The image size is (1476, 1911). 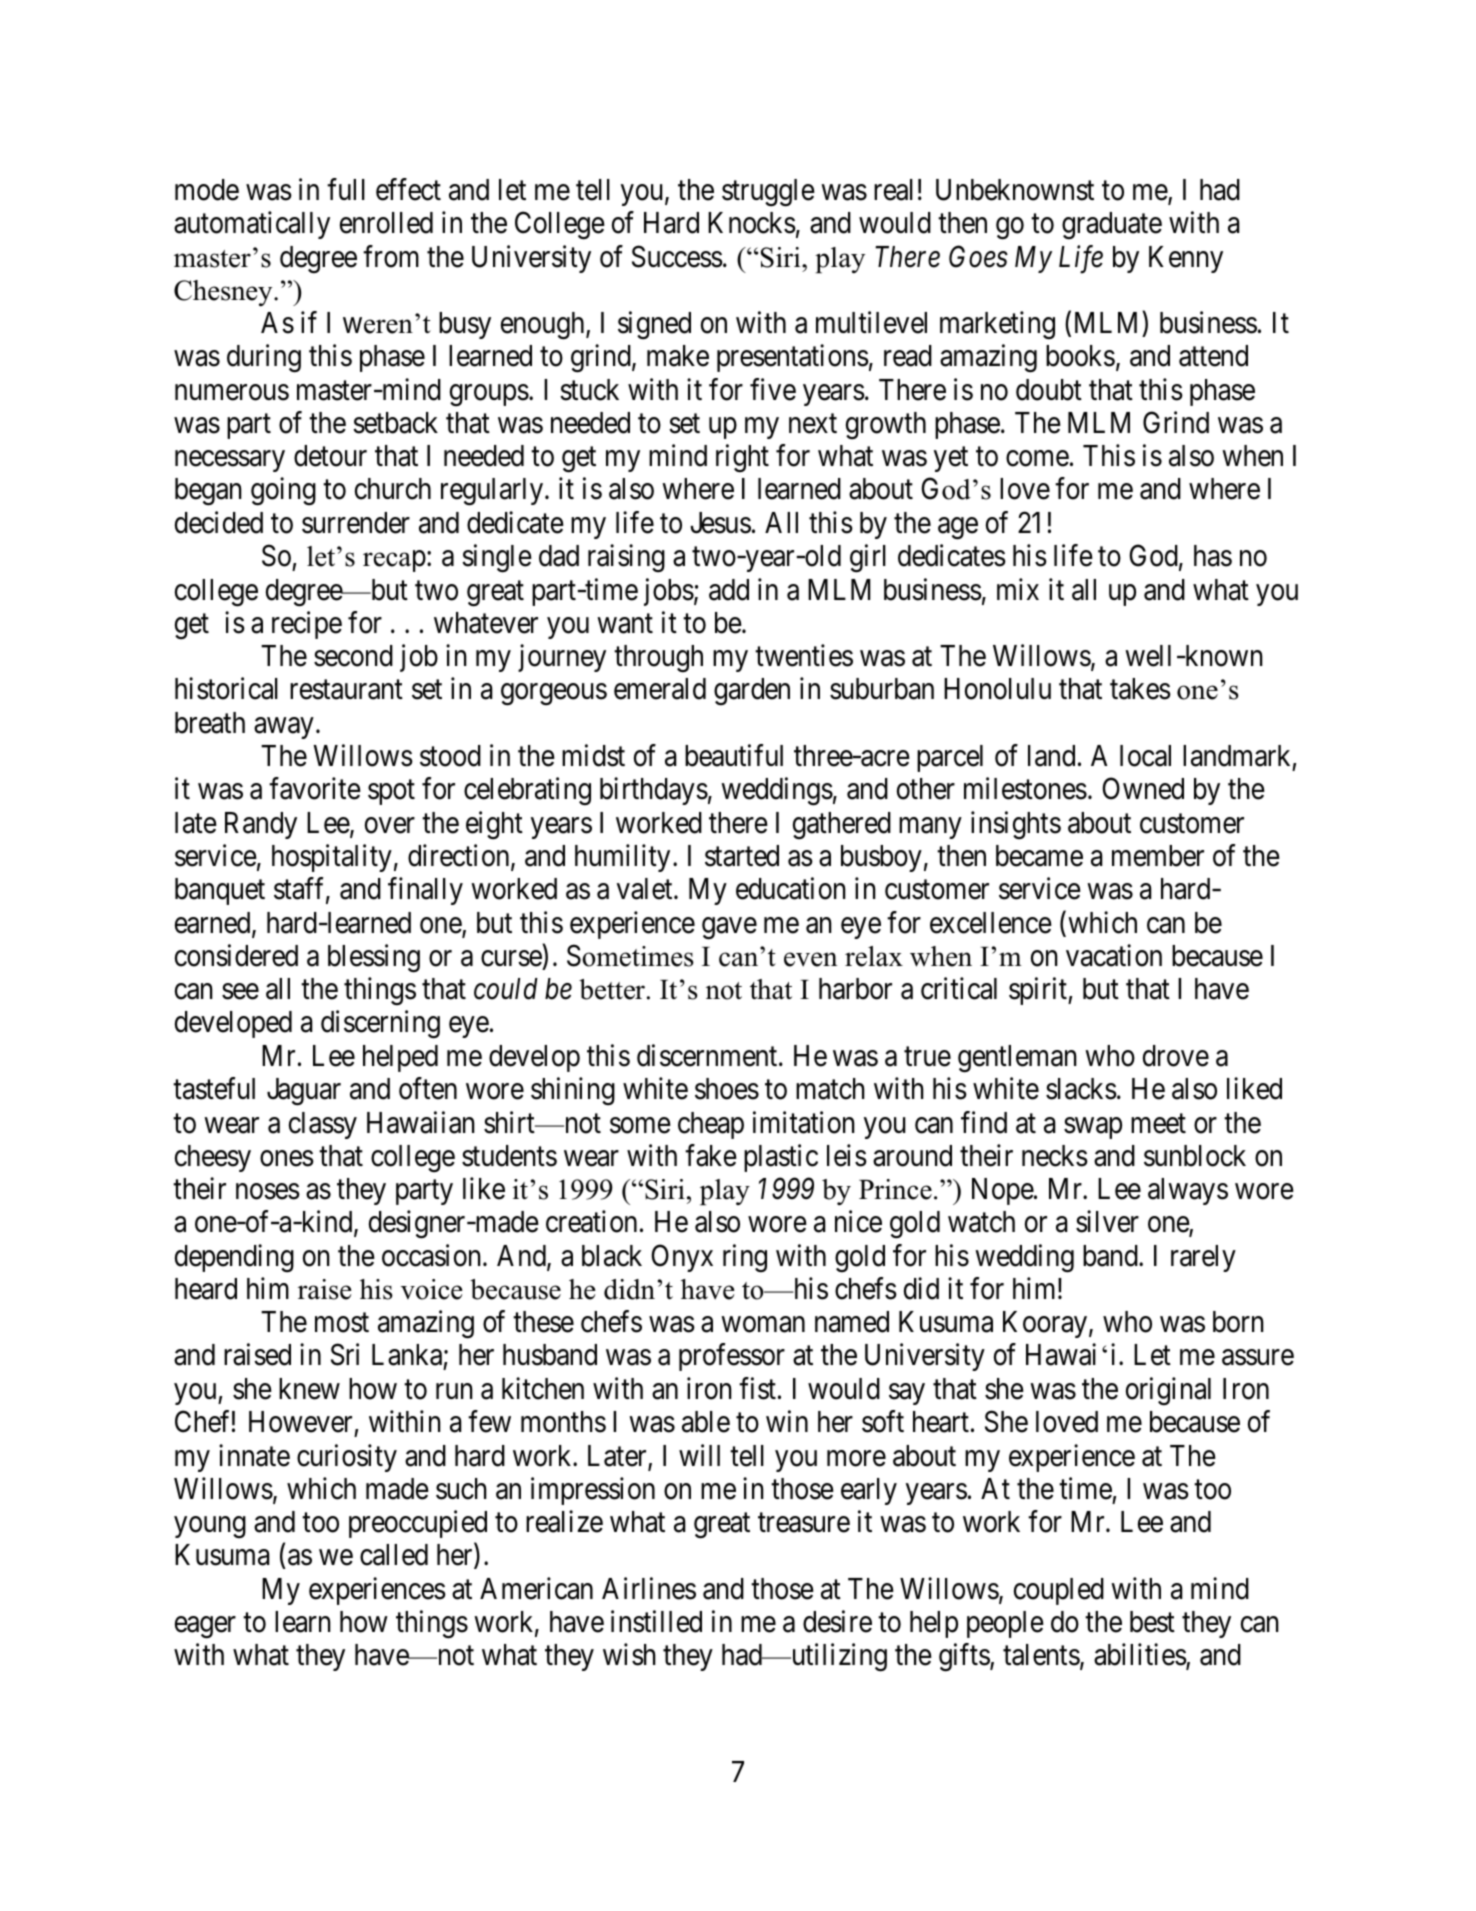 I want to click on best, so click(x=1152, y=1622).
